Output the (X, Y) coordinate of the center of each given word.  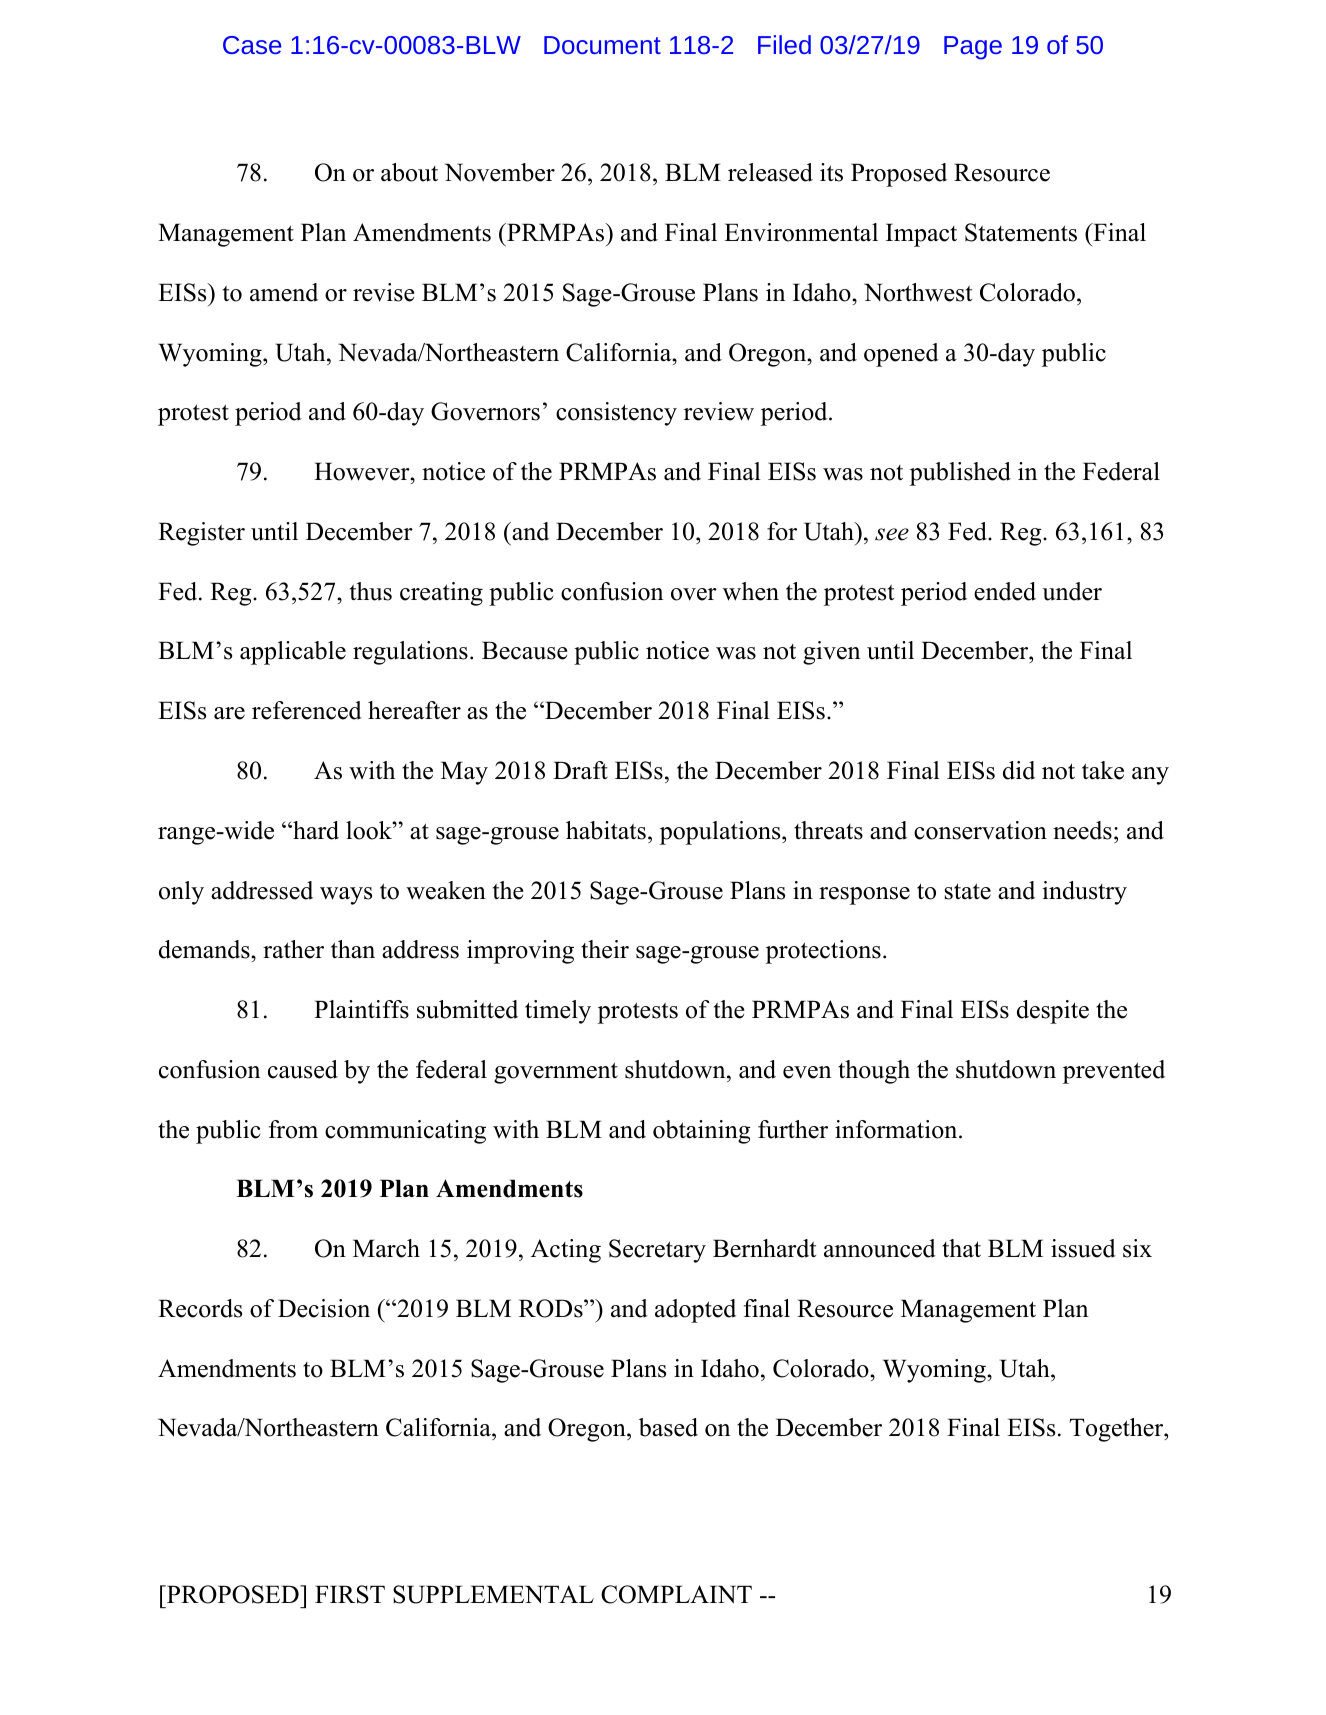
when (751, 591)
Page (973, 48)
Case (252, 45)
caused (303, 1069)
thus (371, 591)
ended (1005, 591)
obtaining (702, 1132)
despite (1053, 1012)
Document (602, 45)
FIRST (350, 1594)
